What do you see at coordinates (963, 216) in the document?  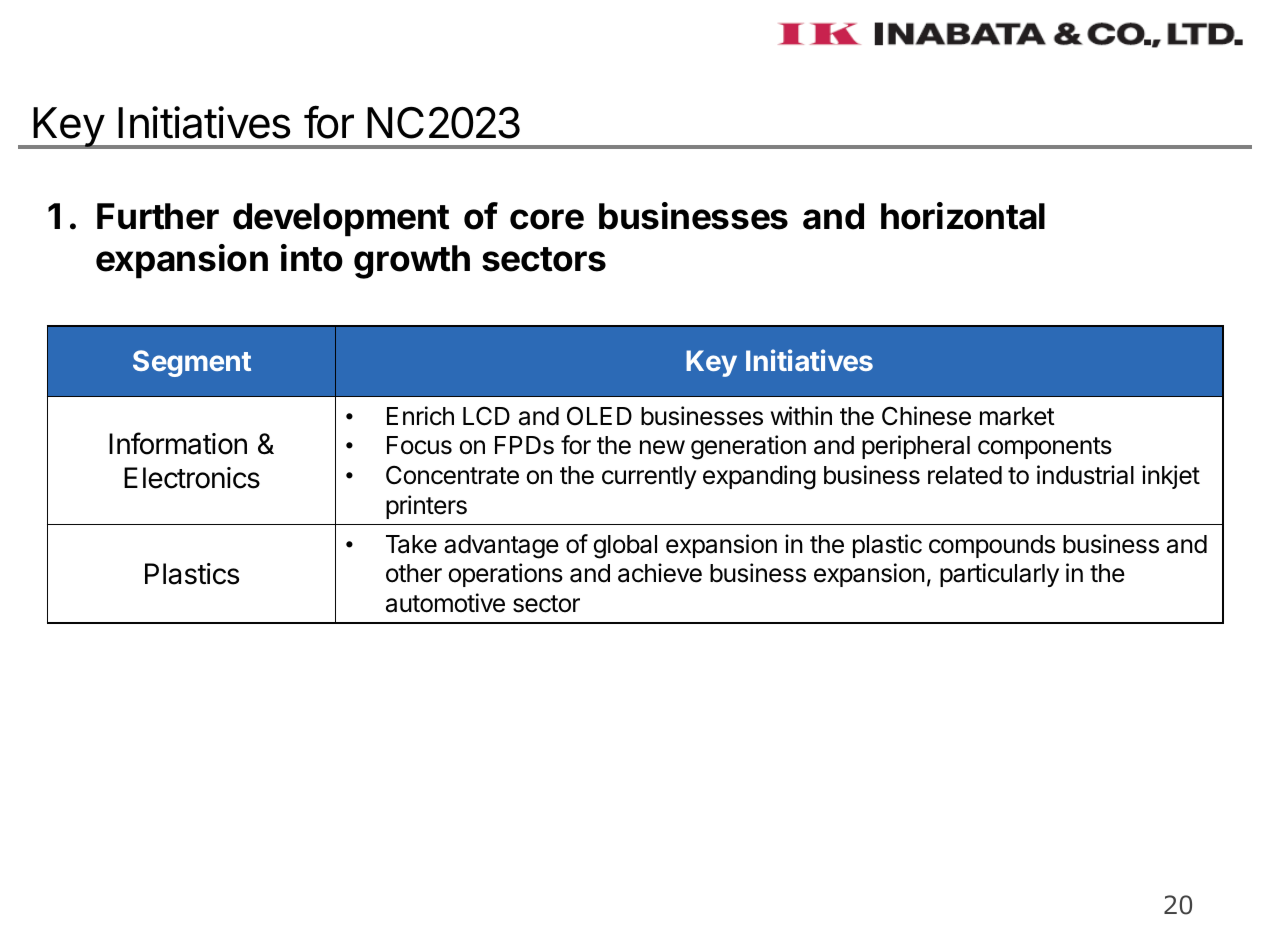 I see `horizontal` at bounding box center [963, 216].
